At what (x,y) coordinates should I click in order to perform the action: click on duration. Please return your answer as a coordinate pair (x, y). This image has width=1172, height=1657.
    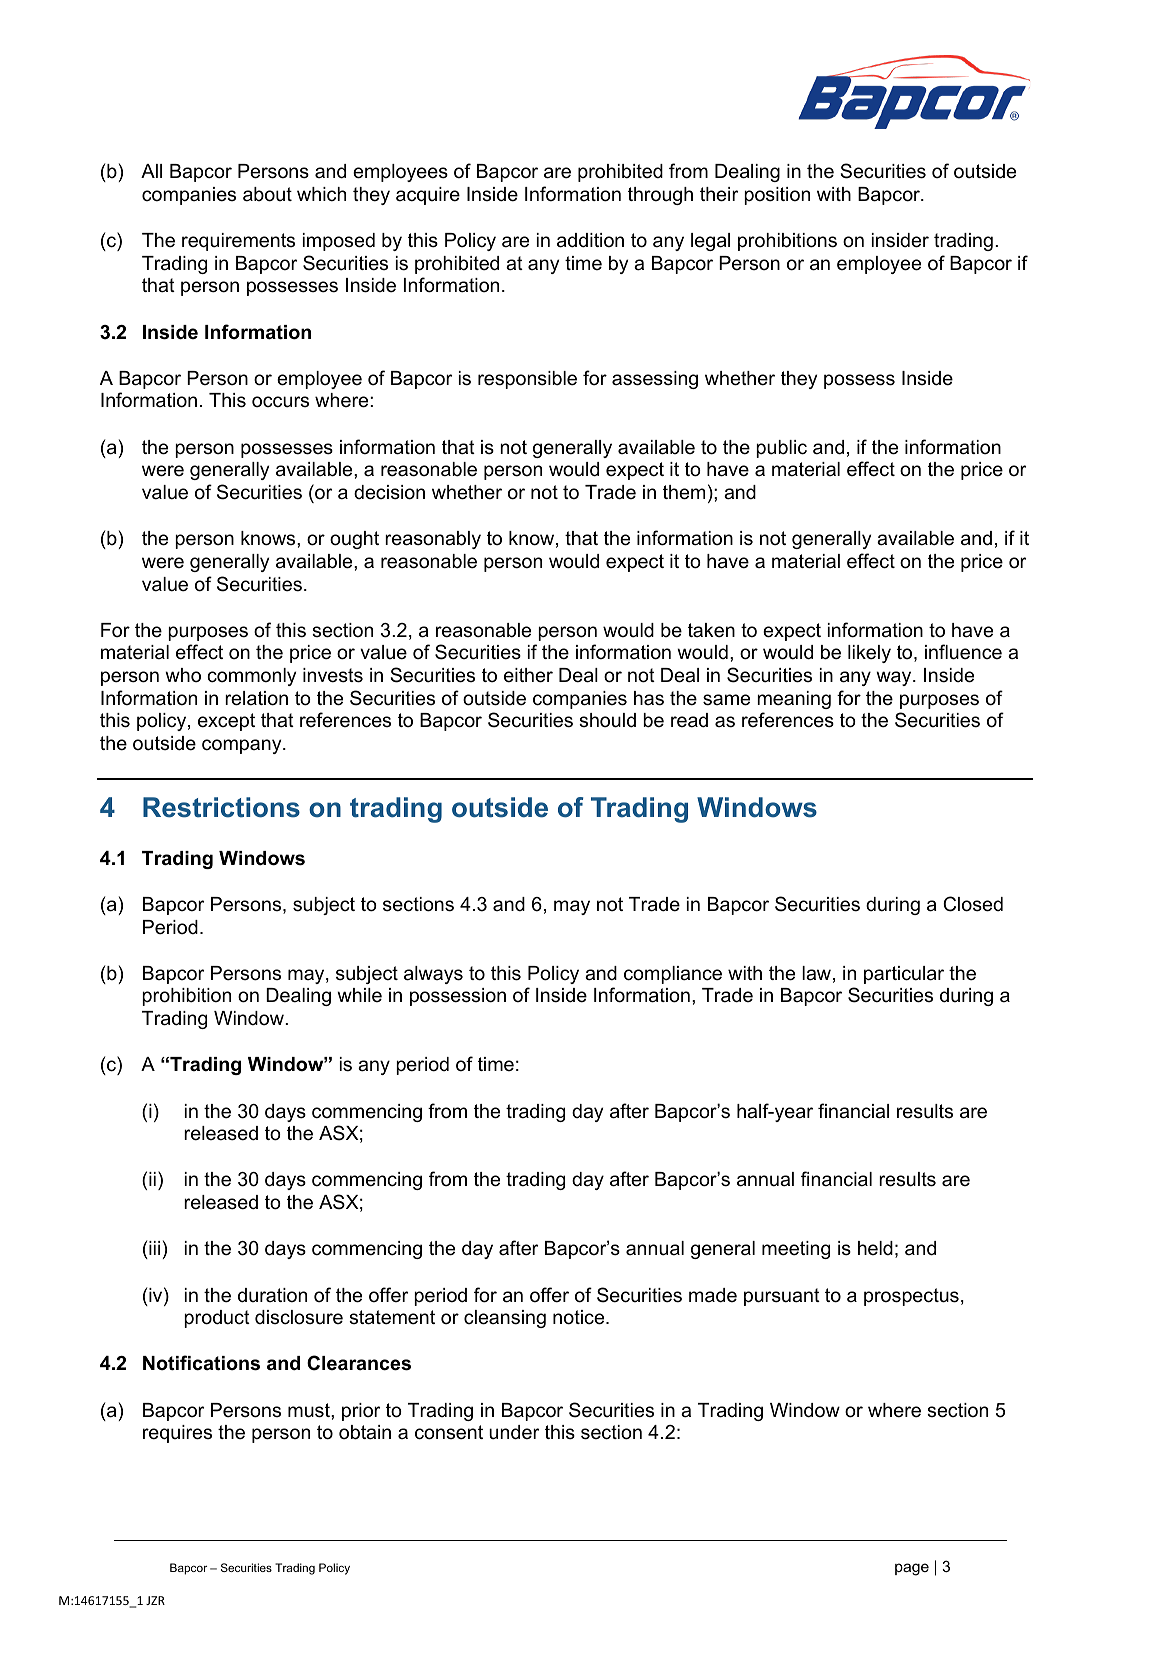
    Looking at the image, I should click on (272, 1295).
